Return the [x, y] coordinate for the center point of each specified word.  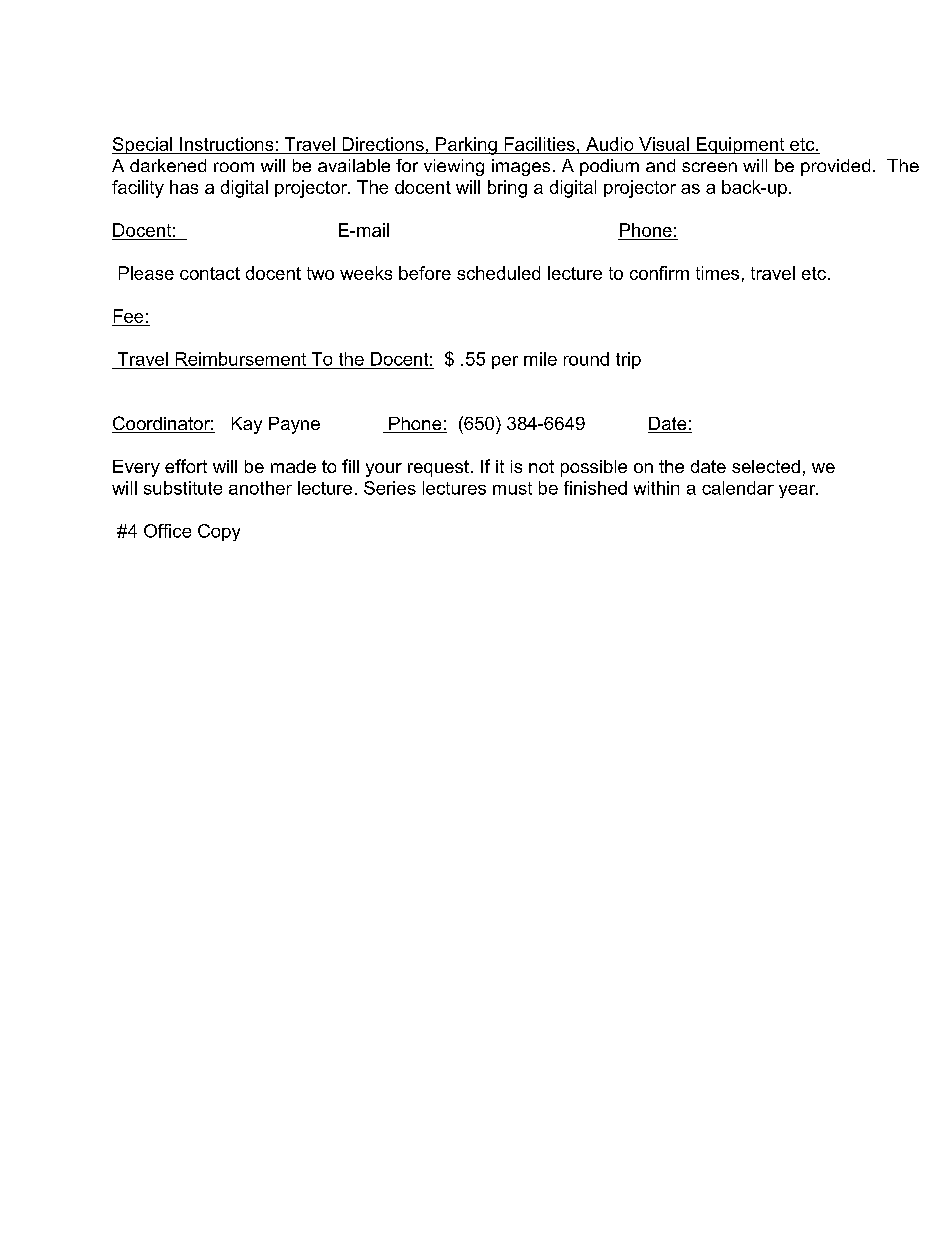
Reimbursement [241, 359]
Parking [466, 146]
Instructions [226, 144]
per [505, 362]
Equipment [740, 145]
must [512, 488]
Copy [219, 532]
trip [628, 360]
